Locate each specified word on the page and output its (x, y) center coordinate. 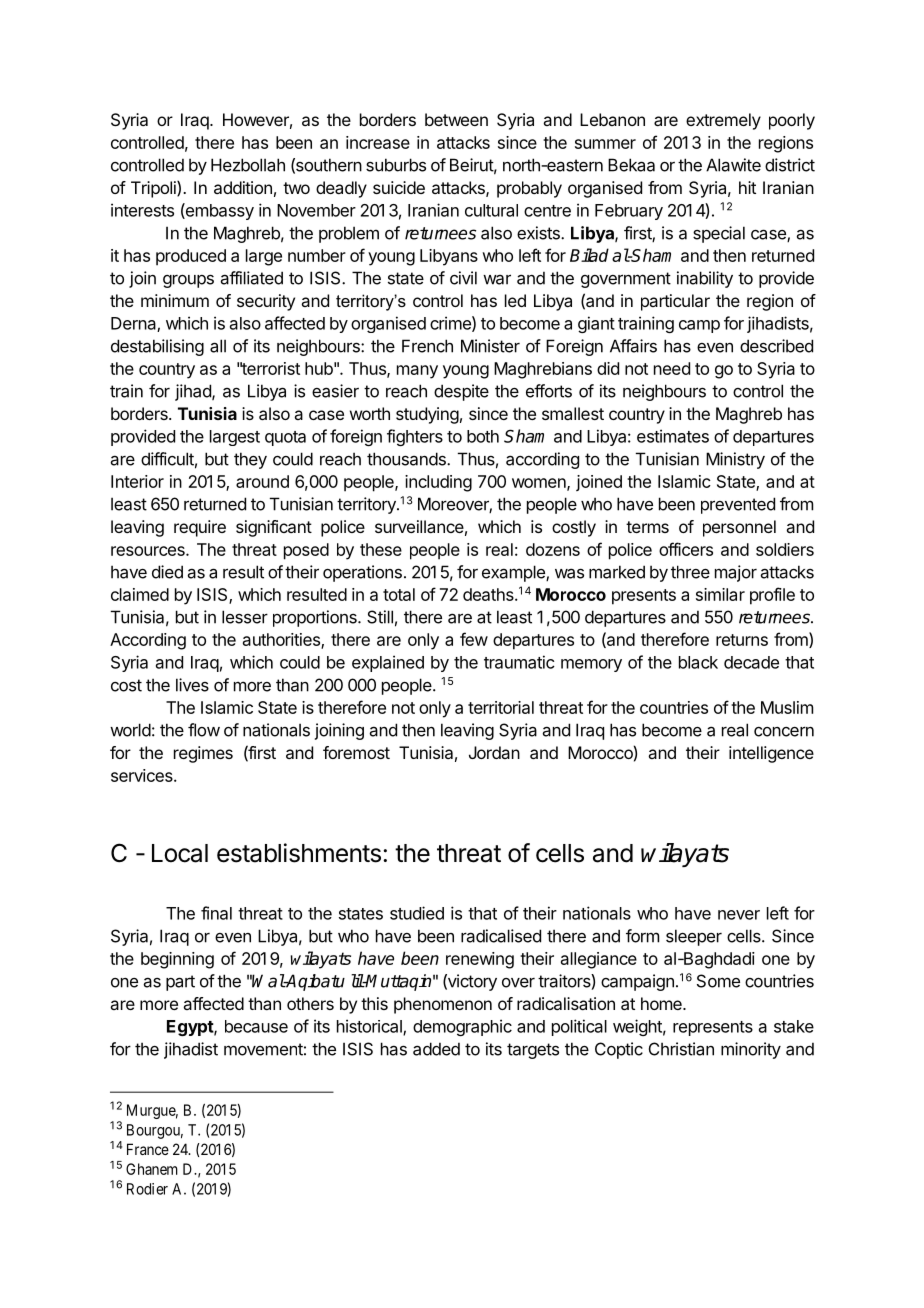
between (456, 119)
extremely (723, 121)
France (148, 1149)
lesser (245, 617)
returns (742, 640)
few (474, 639)
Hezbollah (248, 165)
